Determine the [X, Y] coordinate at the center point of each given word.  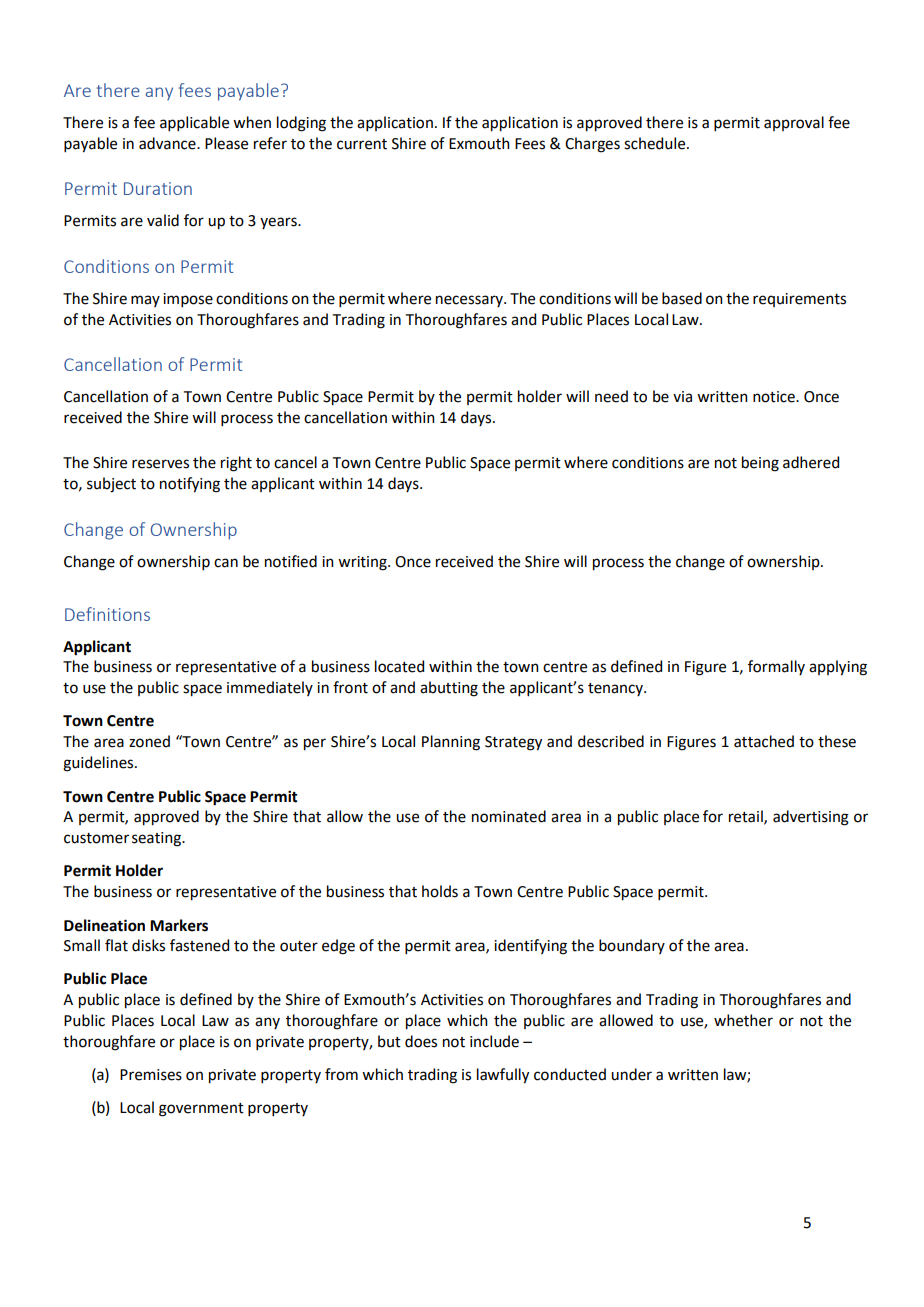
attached [764, 741]
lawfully [503, 1076]
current [362, 144]
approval [794, 123]
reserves [160, 464]
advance [168, 143]
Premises [151, 1075]
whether [743, 1020]
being [760, 464]
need [611, 396]
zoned [149, 741]
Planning [451, 743]
